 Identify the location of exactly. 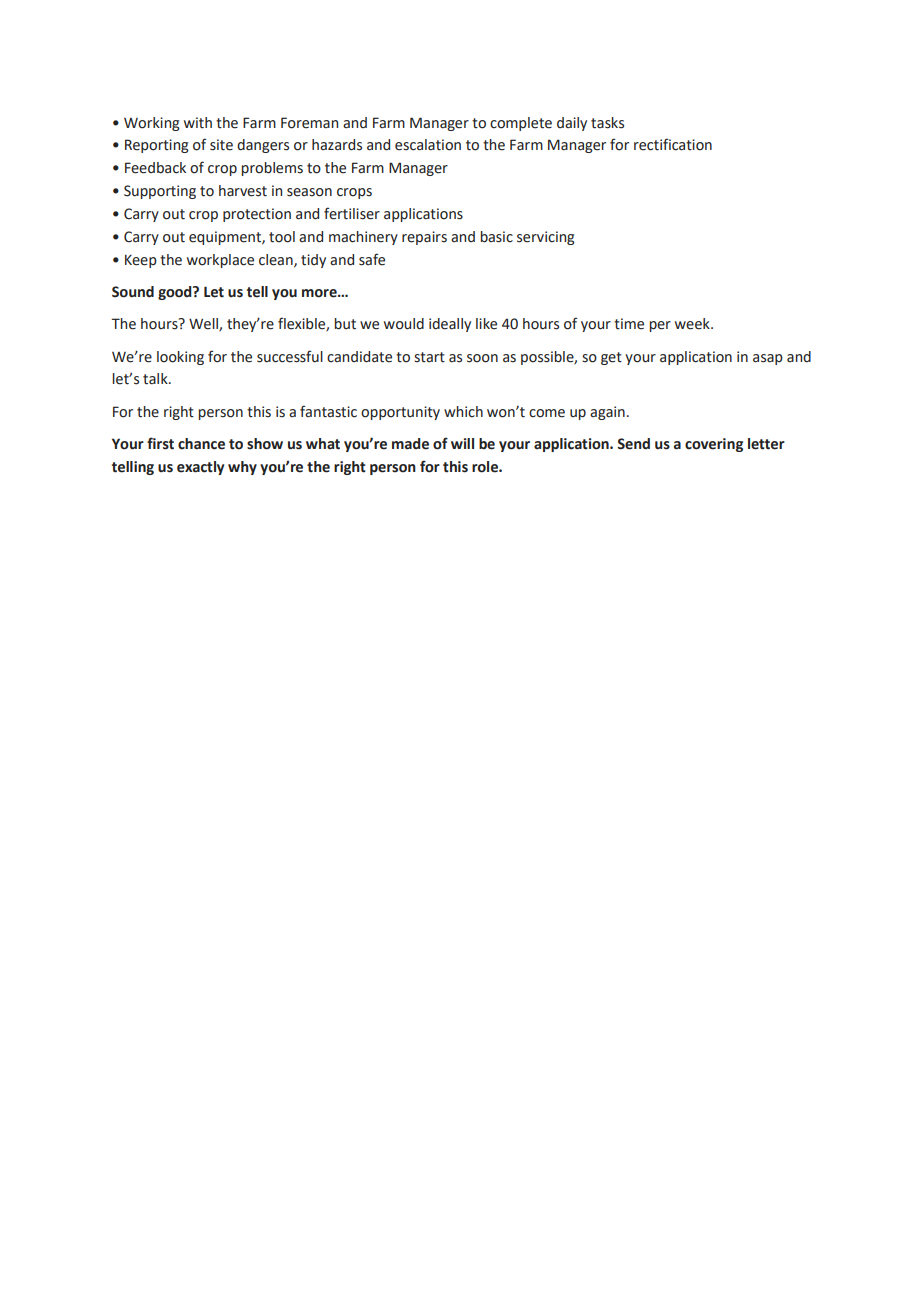
(200, 468).
